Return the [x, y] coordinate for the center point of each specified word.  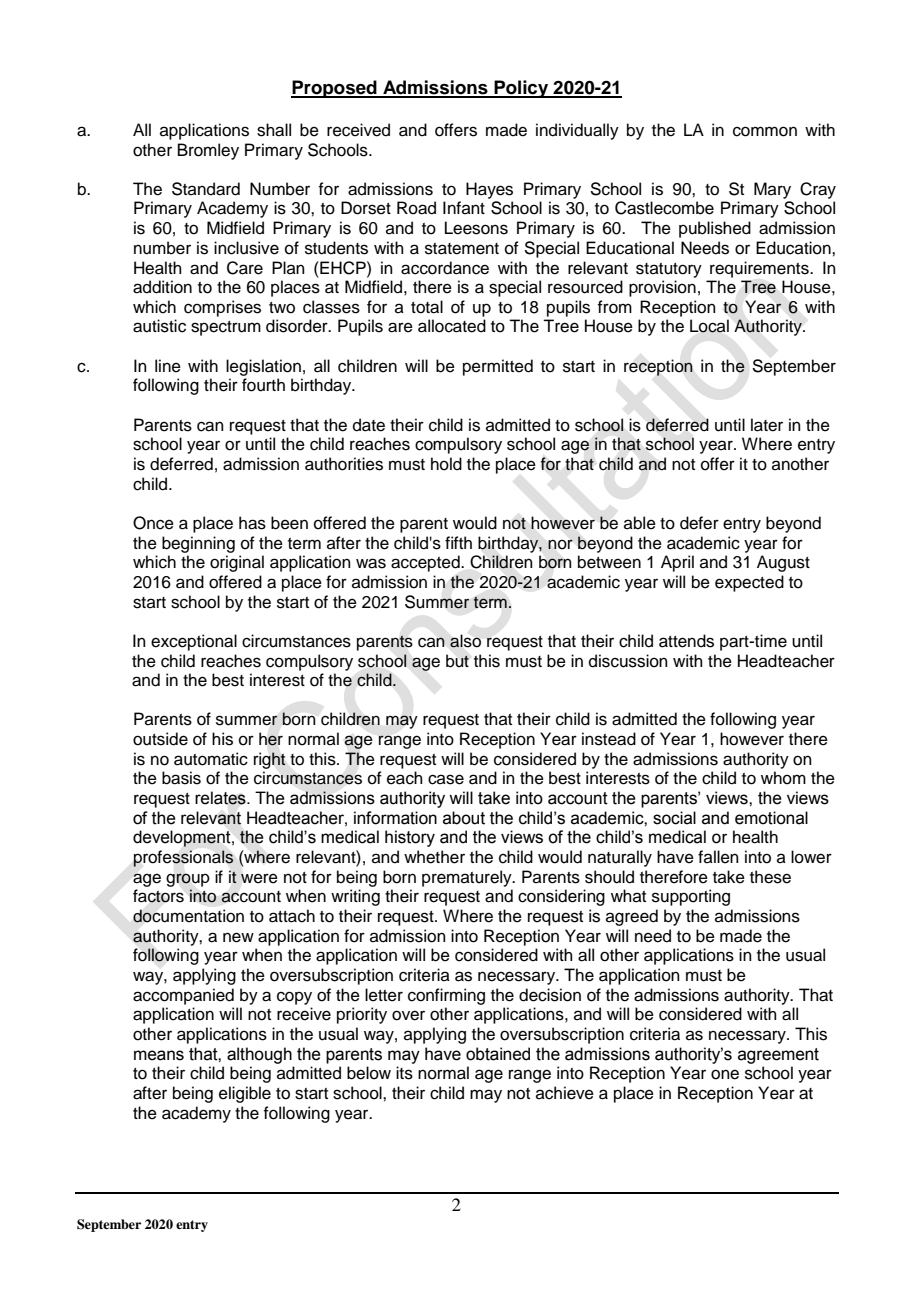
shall [274, 130]
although [259, 1055]
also [465, 641]
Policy [521, 89]
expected [749, 583]
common [765, 131]
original [237, 563]
